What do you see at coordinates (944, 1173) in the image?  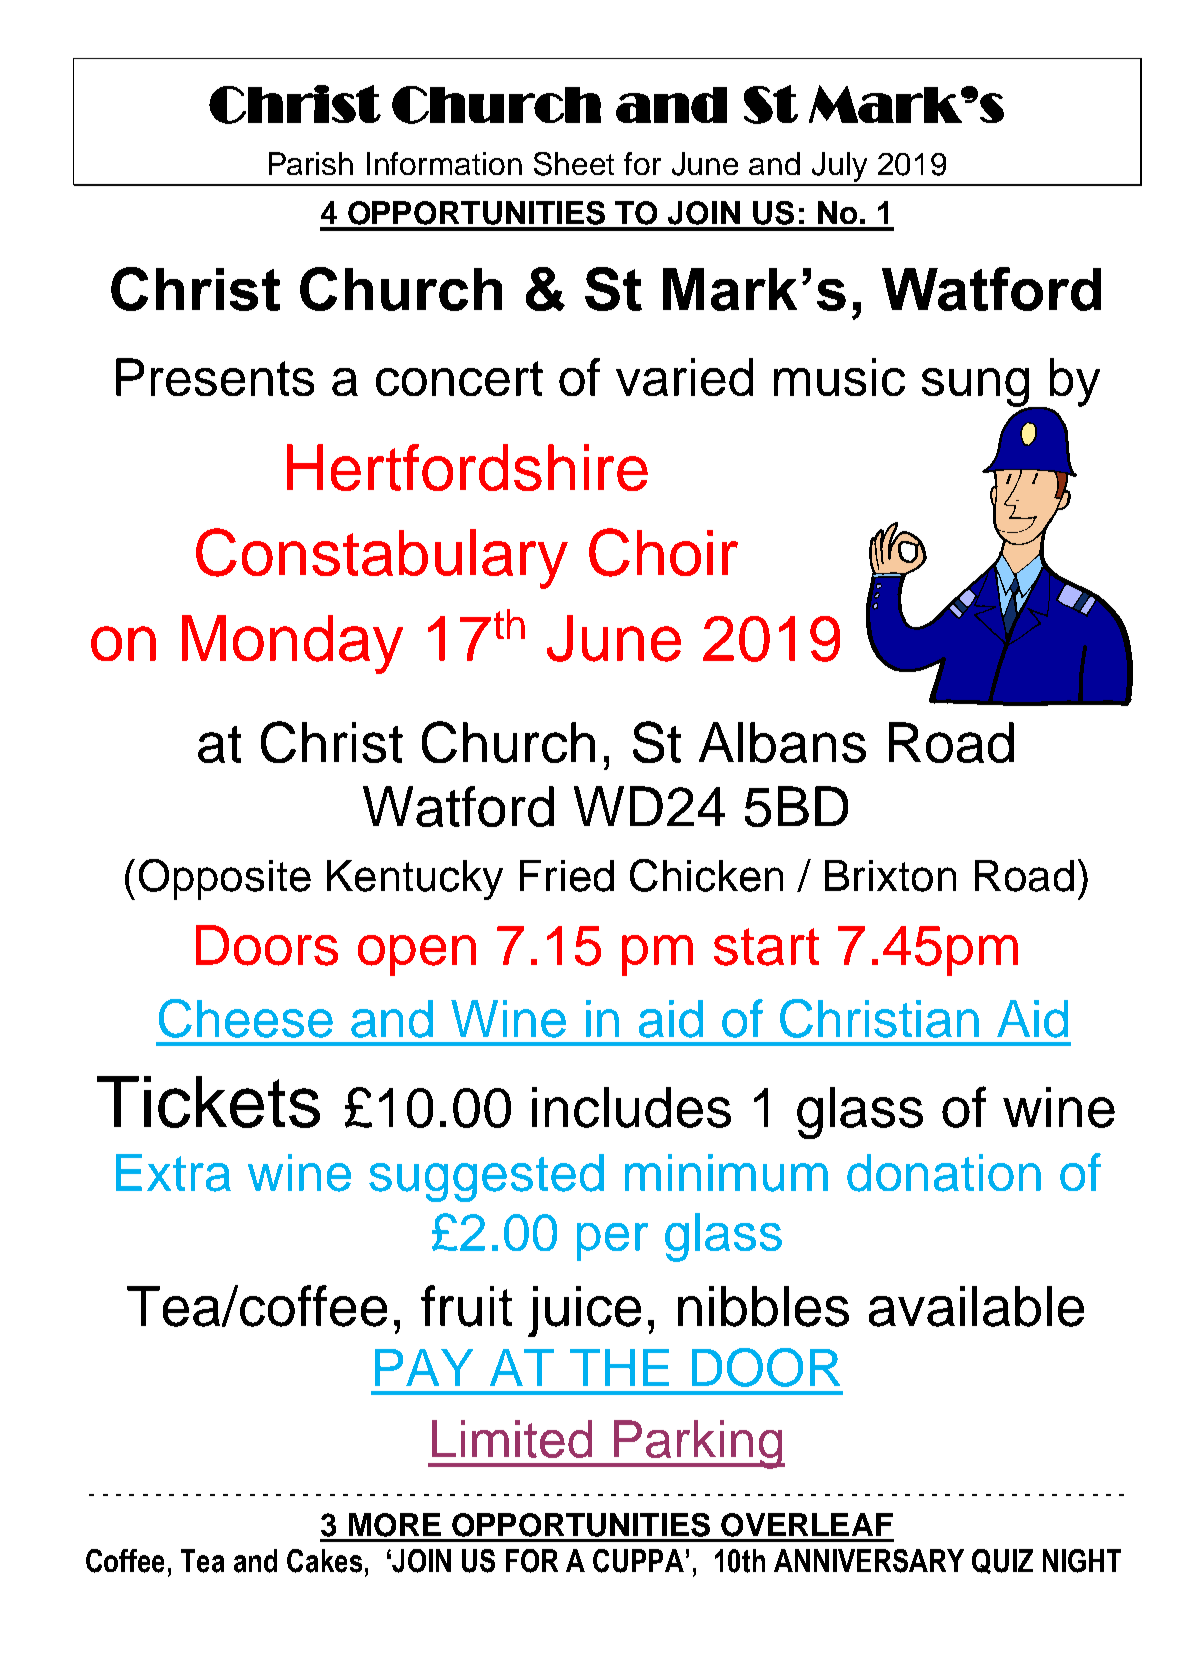 I see `donation` at bounding box center [944, 1173].
